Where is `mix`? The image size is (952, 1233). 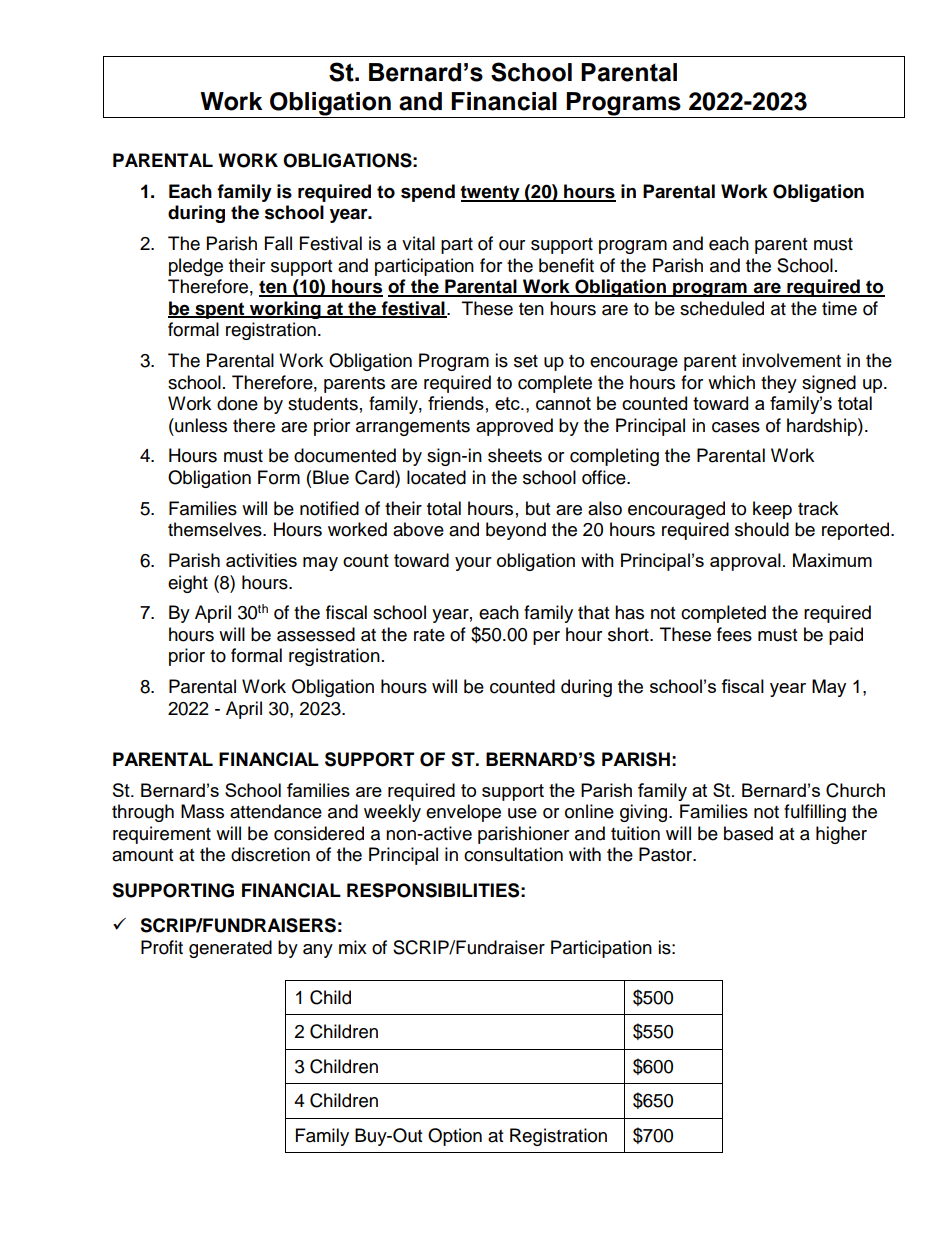 mix is located at coordinates (353, 947).
